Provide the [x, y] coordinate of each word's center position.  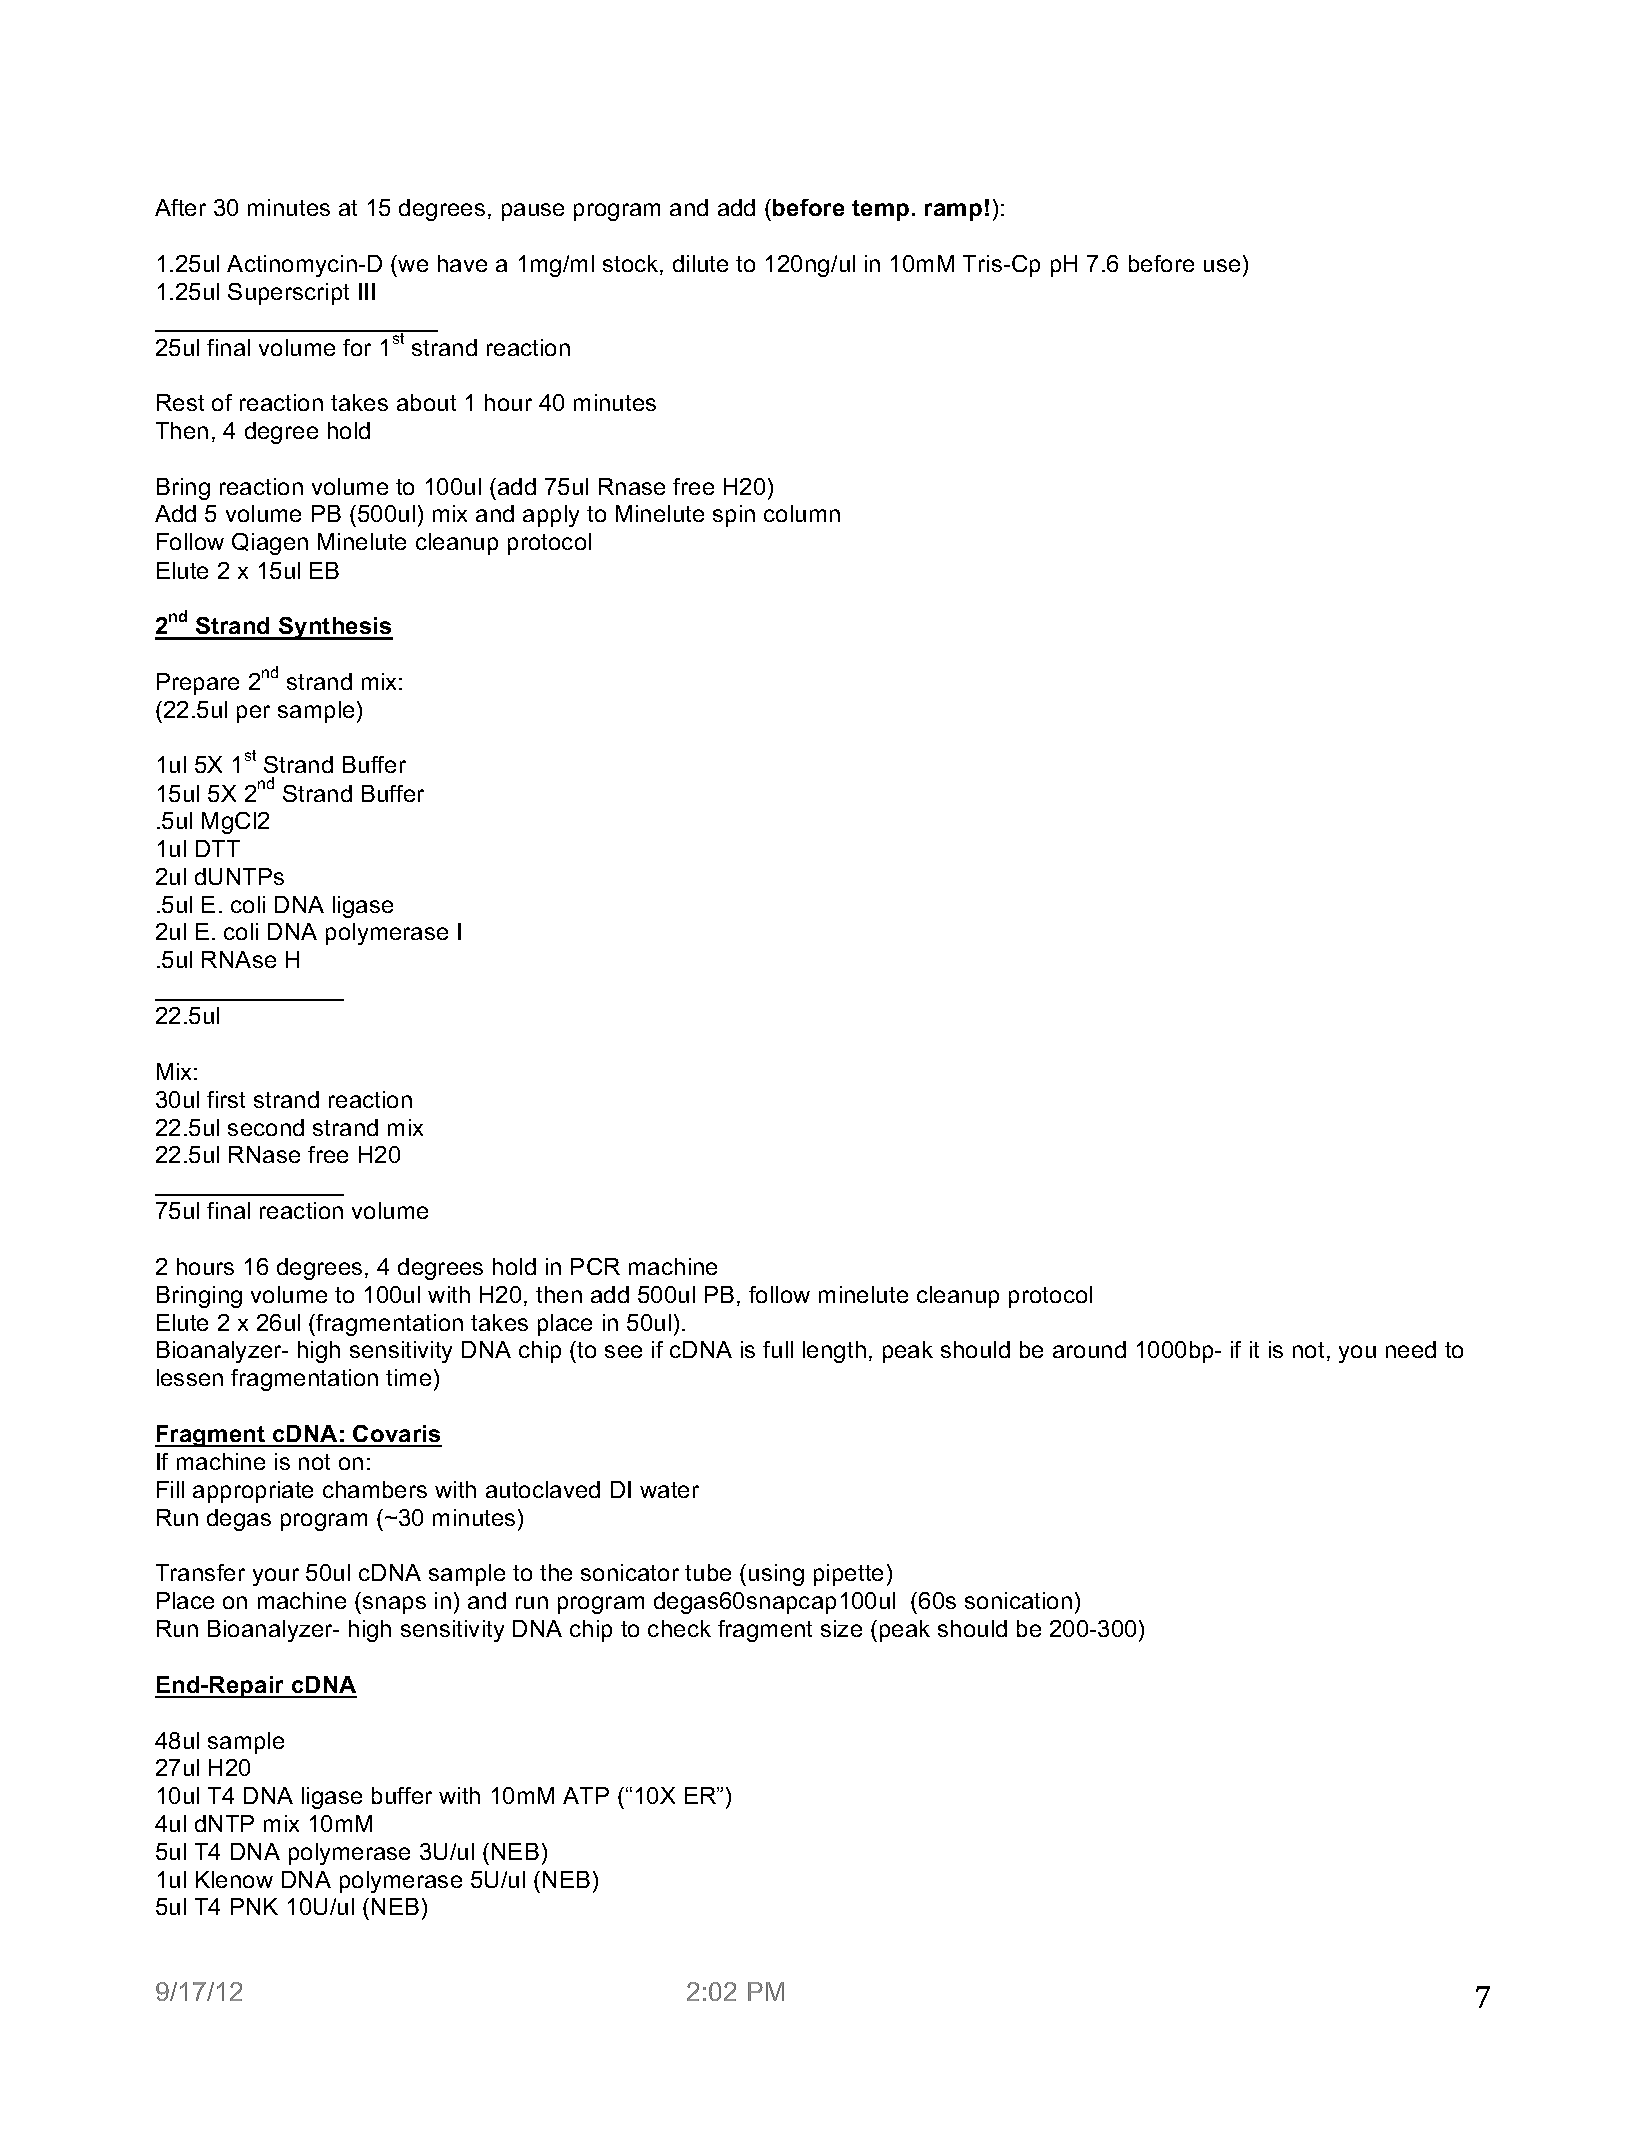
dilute [700, 263]
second [266, 1127]
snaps [394, 1605]
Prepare [198, 684]
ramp [953, 212]
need [1411, 1349]
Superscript [288, 294]
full [778, 1349]
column [802, 513]
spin [734, 516]
